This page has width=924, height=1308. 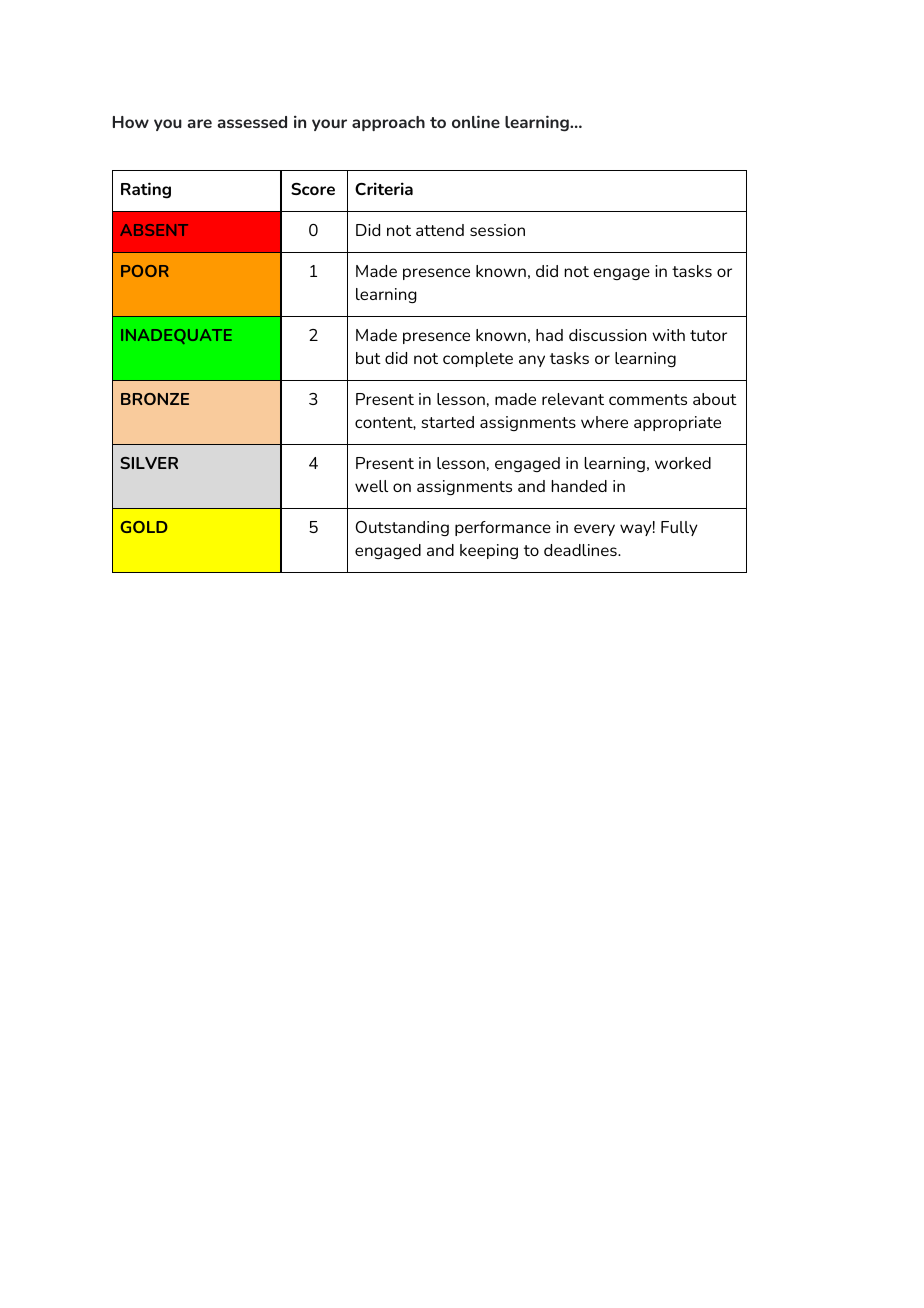 I want to click on but, so click(x=368, y=358).
